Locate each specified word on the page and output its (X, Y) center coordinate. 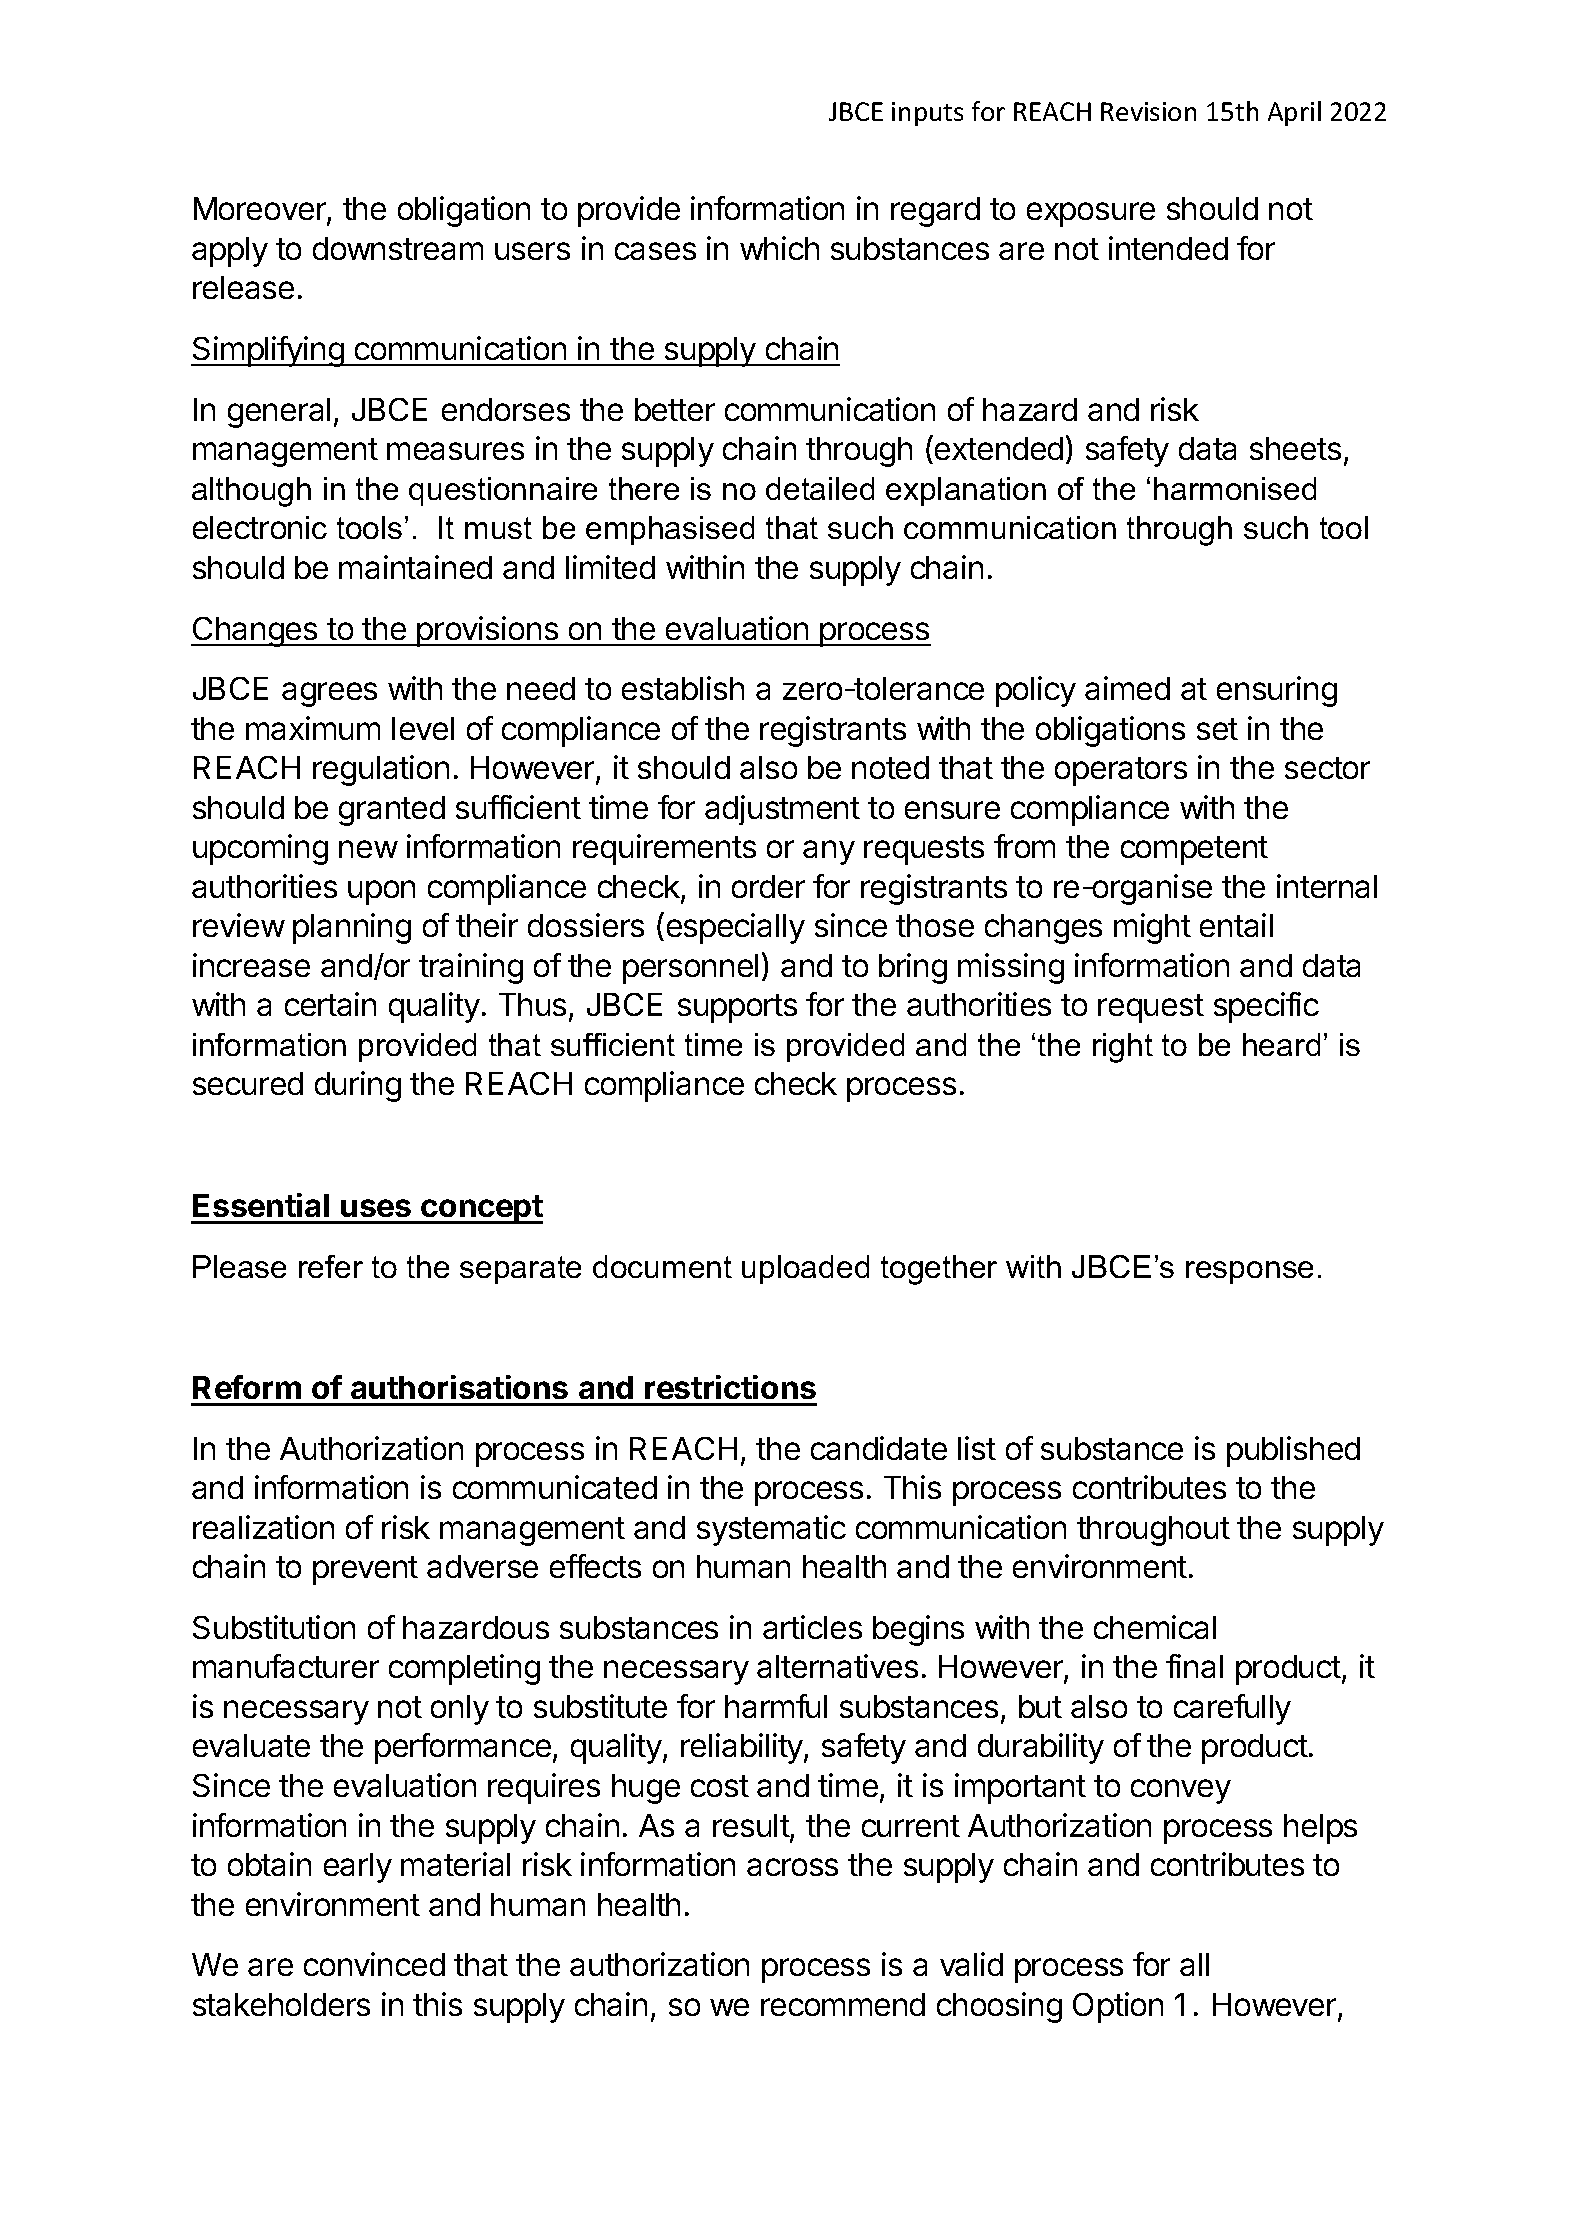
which (779, 248)
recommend (843, 2004)
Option (1118, 2007)
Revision (1148, 111)
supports (737, 1008)
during (358, 1086)
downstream (398, 248)
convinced (374, 1964)
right (1123, 1048)
